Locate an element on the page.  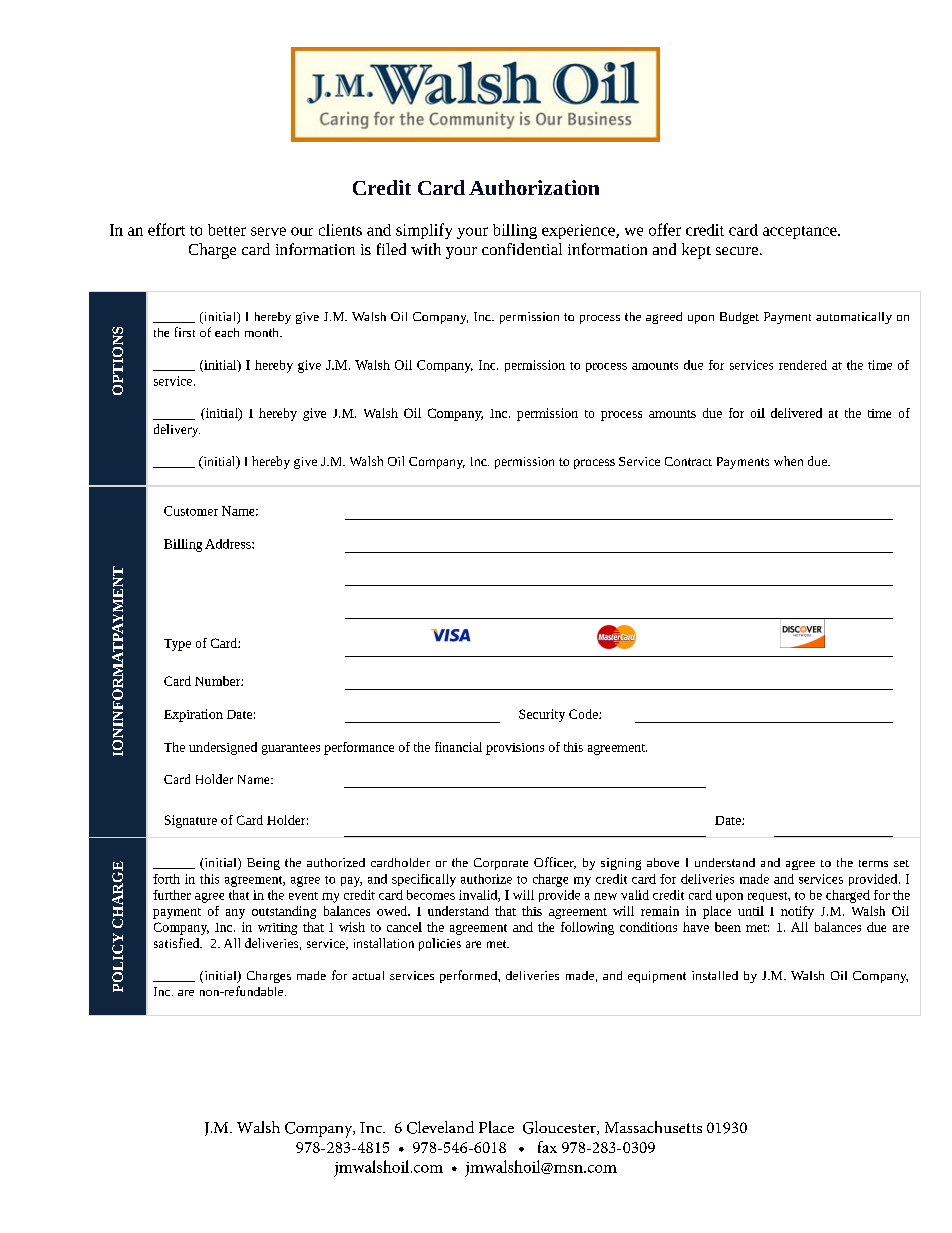
Authorization is located at coordinates (534, 187).
